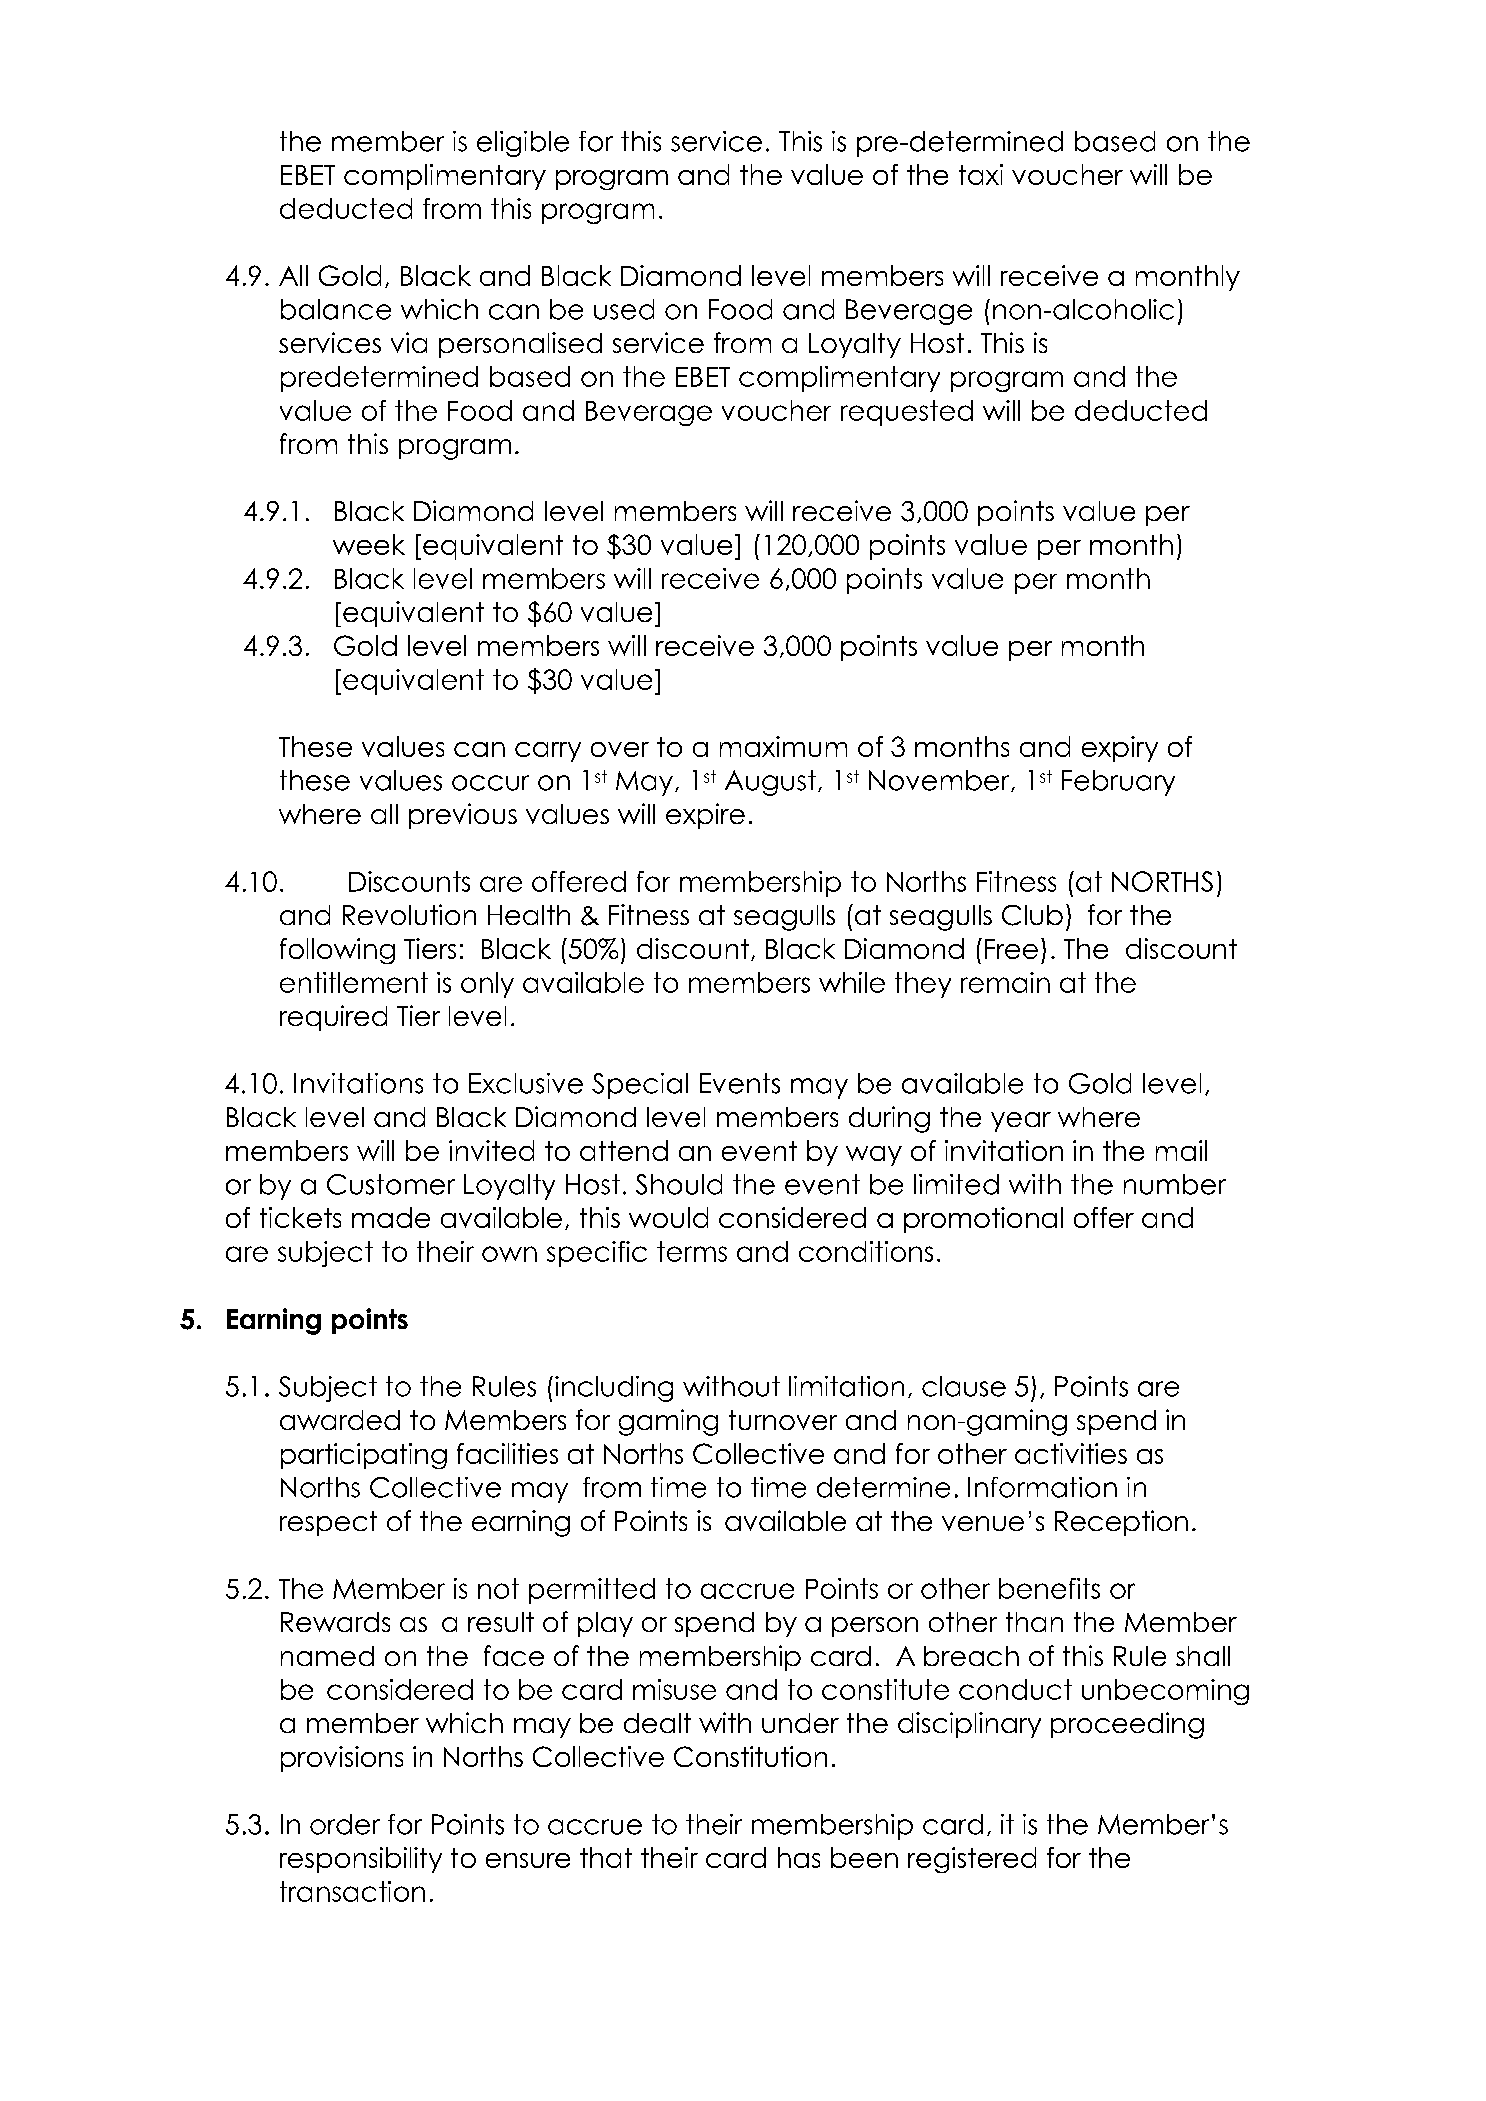  What do you see at coordinates (981, 174) in the image?
I see `taxi` at bounding box center [981, 174].
